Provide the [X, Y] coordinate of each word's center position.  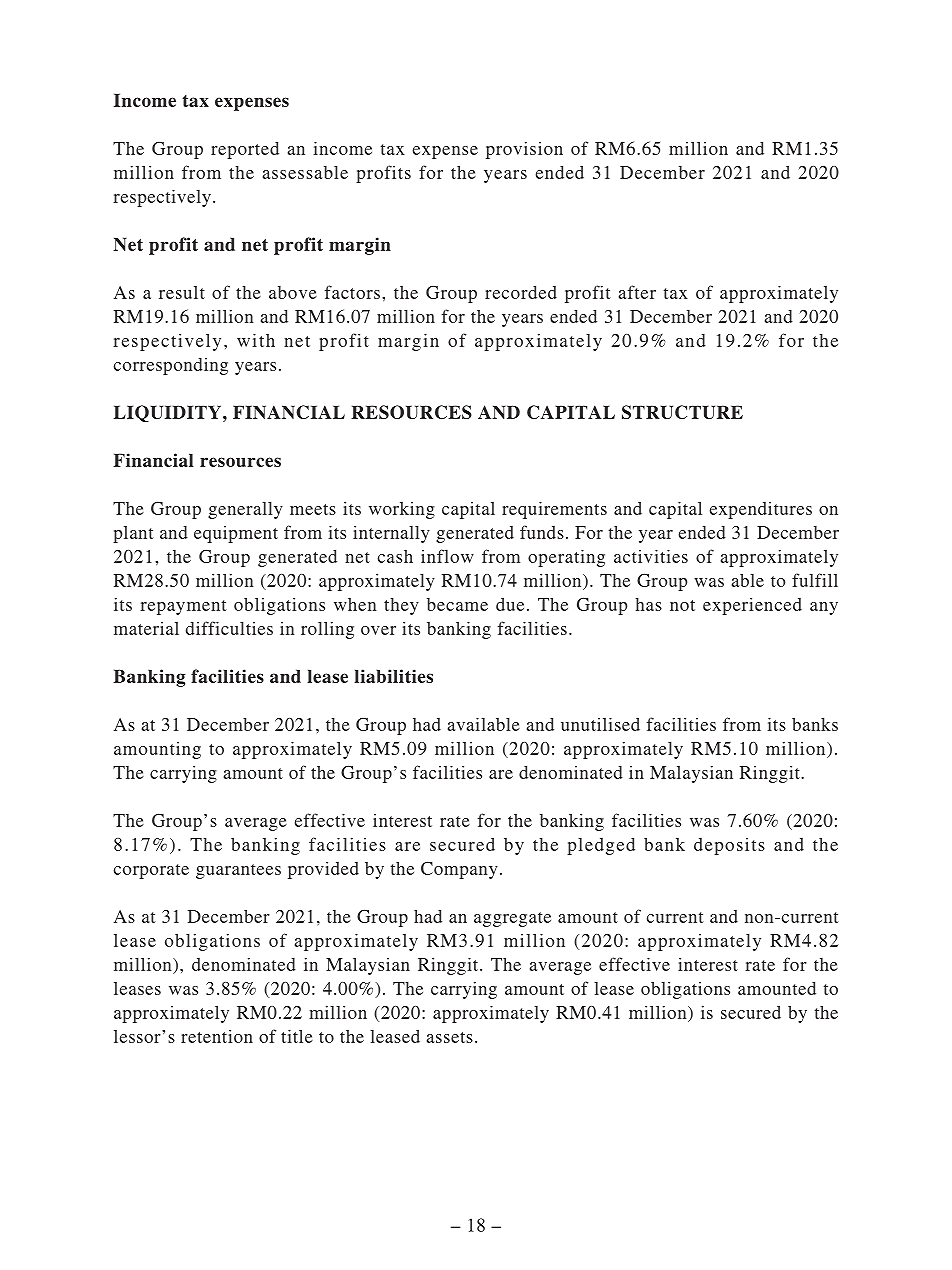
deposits [729, 846]
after [637, 292]
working [402, 510]
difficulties [229, 628]
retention [217, 1036]
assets [450, 1037]
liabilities [393, 676]
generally [245, 510]
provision [524, 150]
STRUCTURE [682, 412]
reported [245, 150]
